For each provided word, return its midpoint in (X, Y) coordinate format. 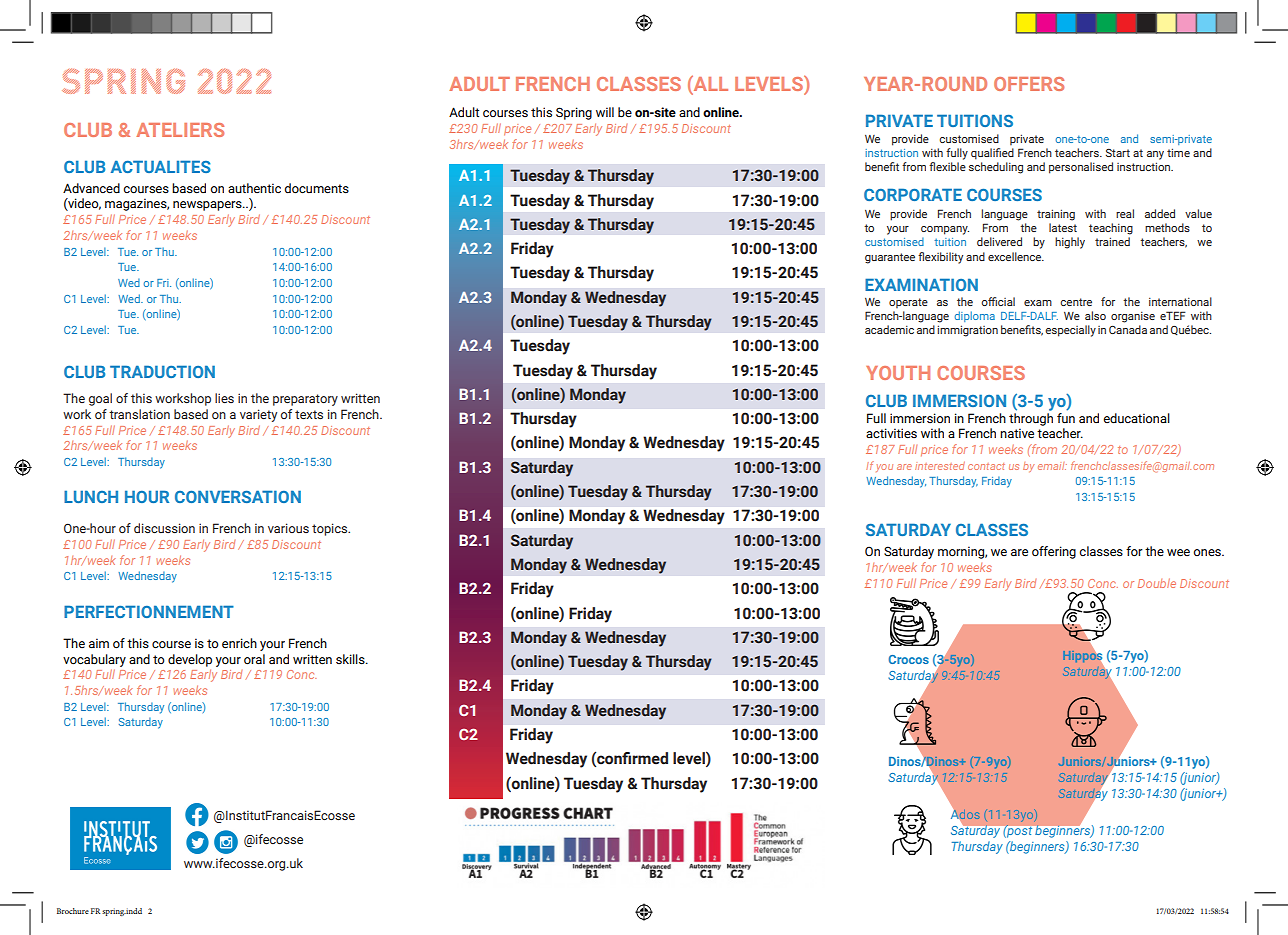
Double (1157, 583)
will (605, 112)
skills (351, 659)
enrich (239, 643)
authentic (254, 188)
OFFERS (1029, 84)
